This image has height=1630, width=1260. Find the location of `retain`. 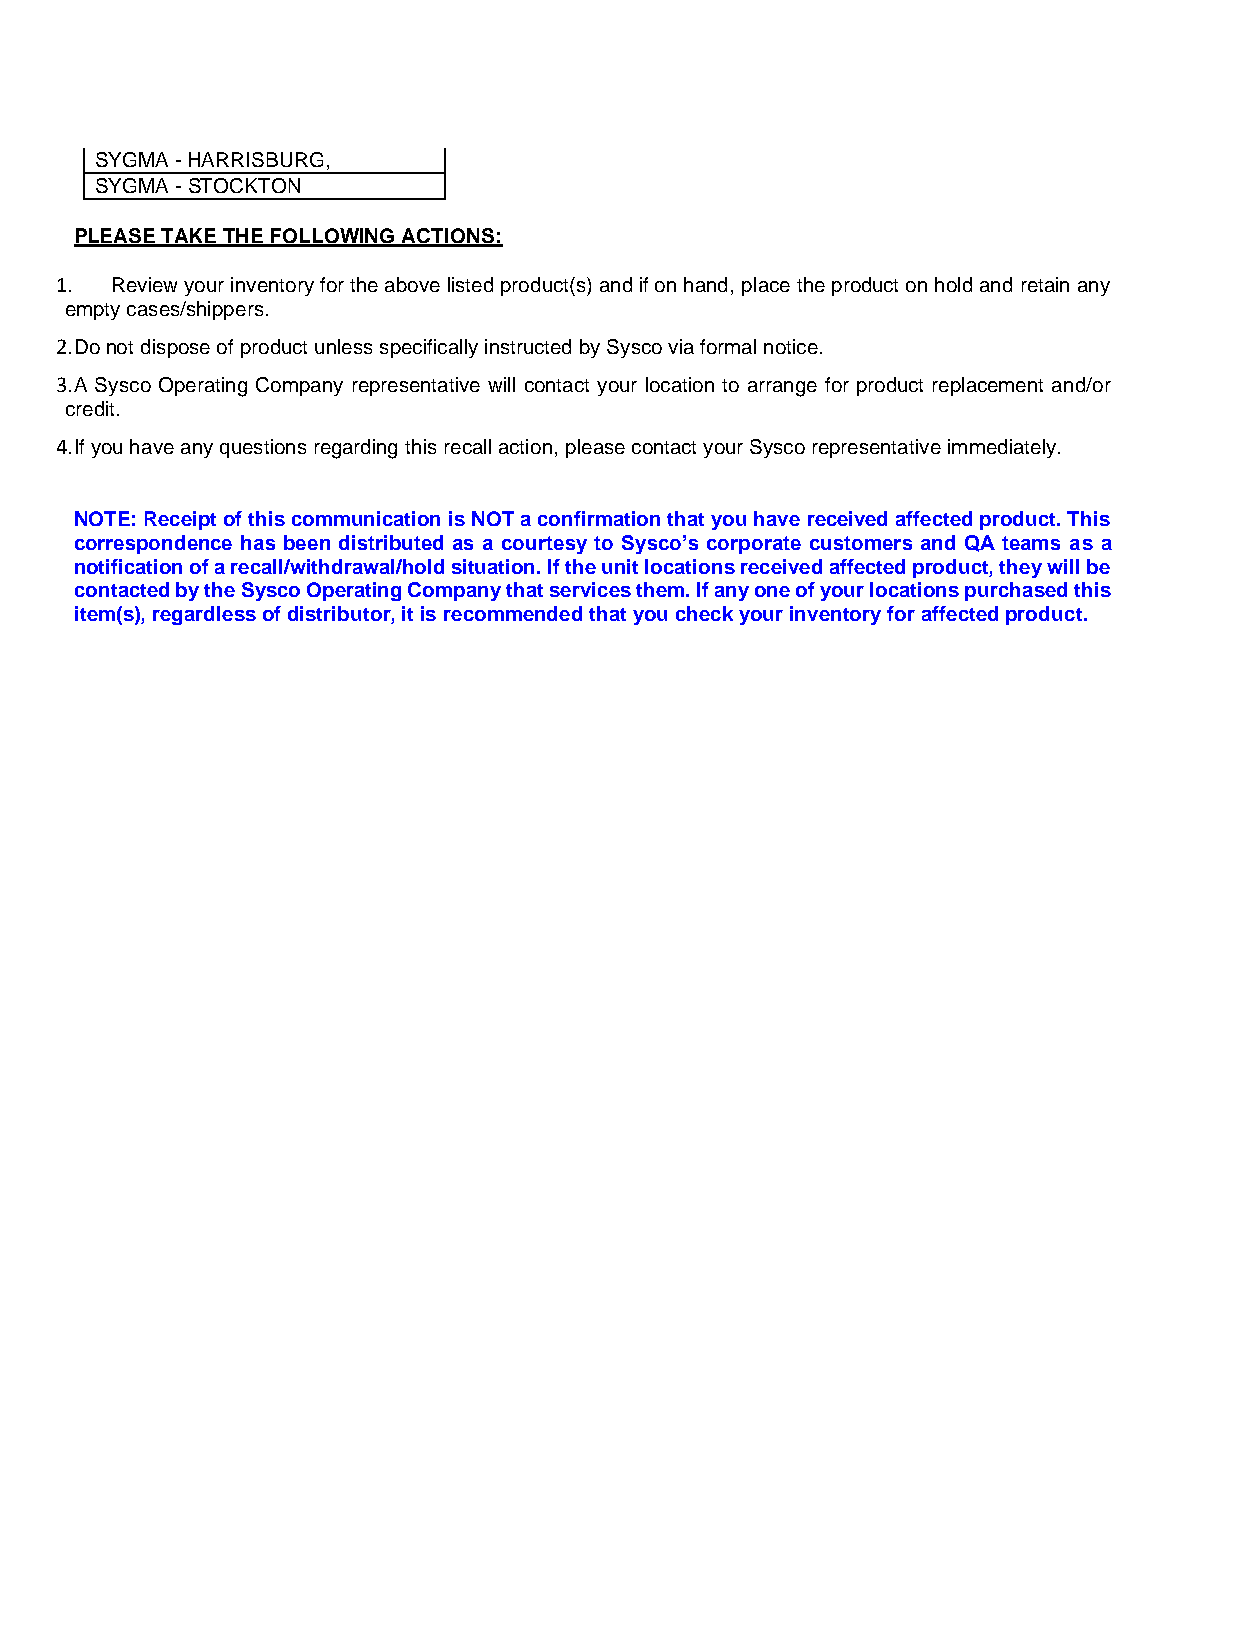

retain is located at coordinates (1045, 284).
